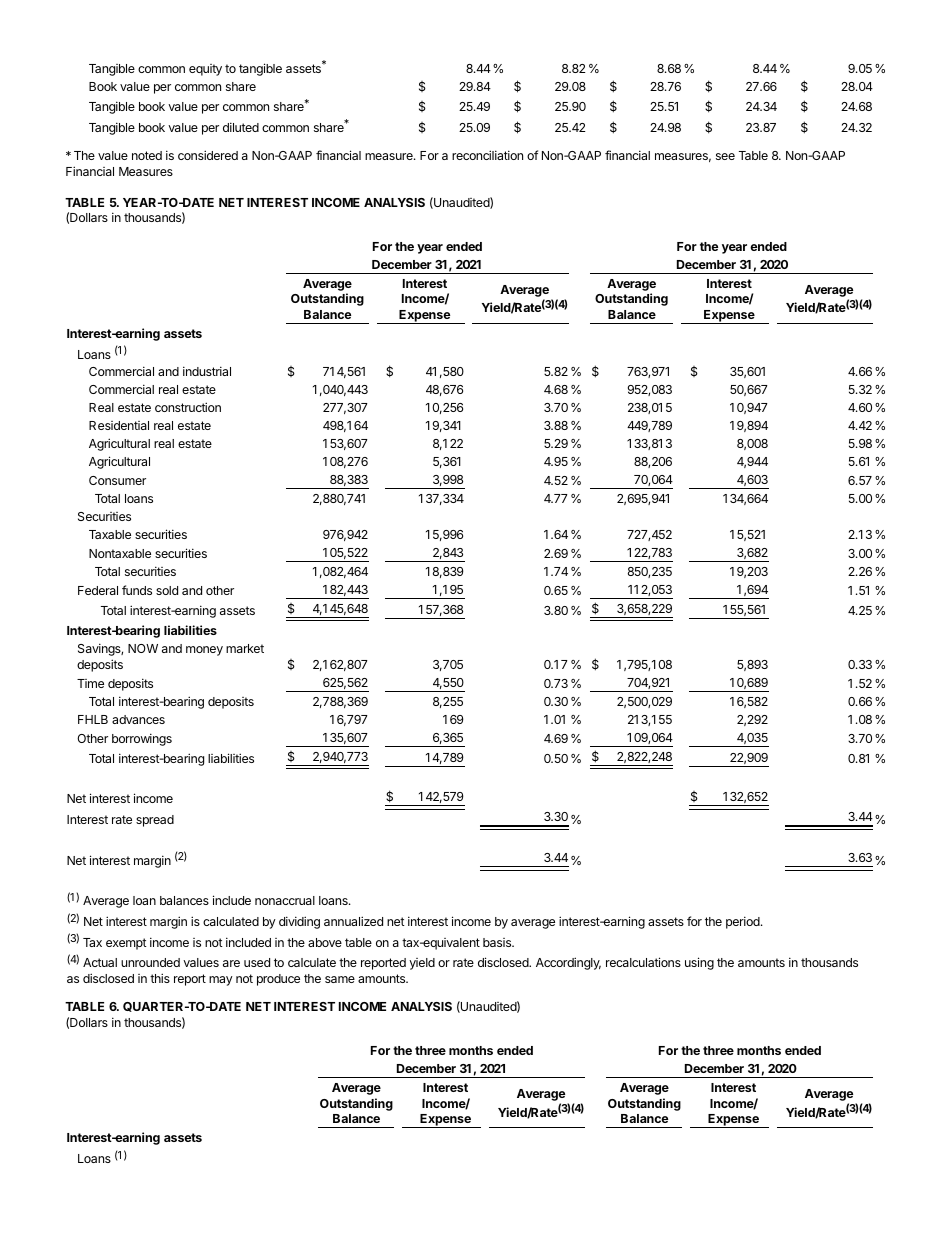 The width and height of the page is (952, 1233). What do you see at coordinates (725, 156) in the page?
I see `see` at bounding box center [725, 156].
